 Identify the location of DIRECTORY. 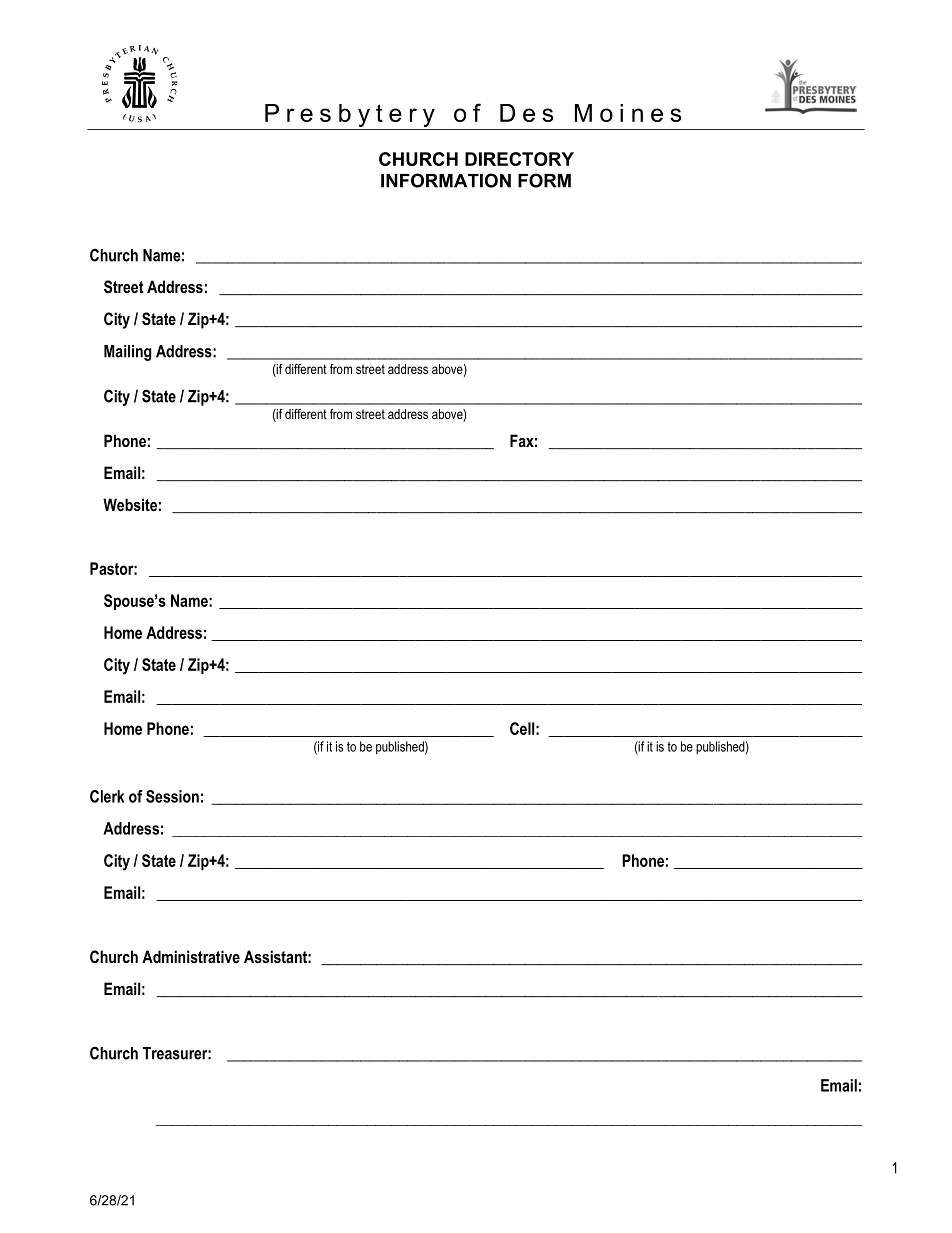
(519, 159).
